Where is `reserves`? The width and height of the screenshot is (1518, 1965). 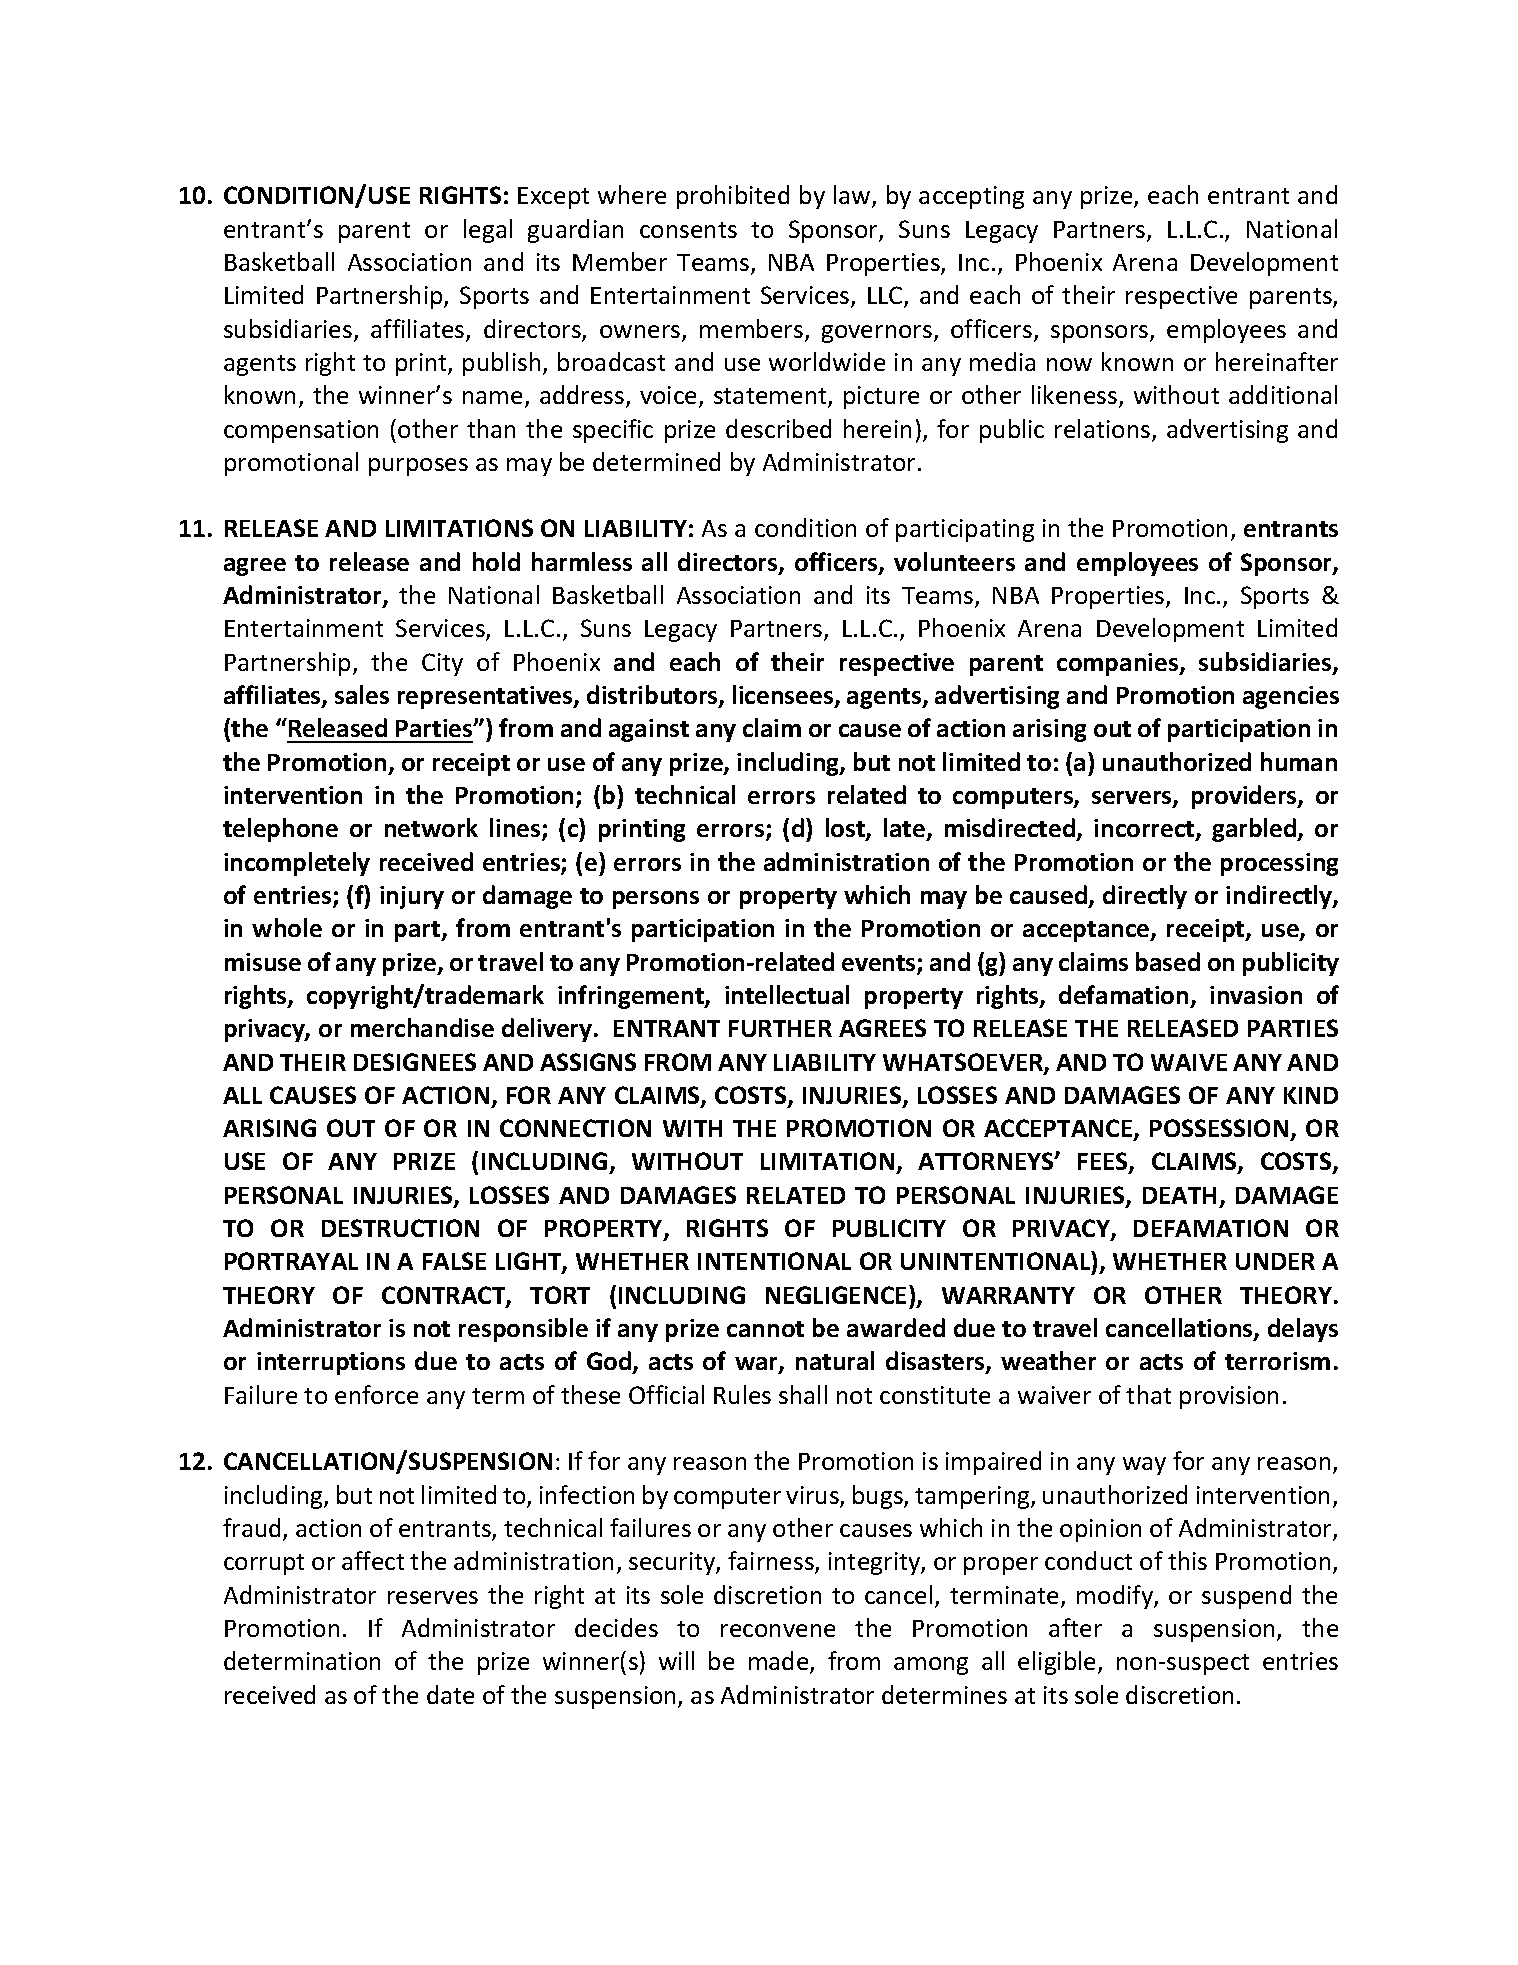 reserves is located at coordinates (433, 1597).
